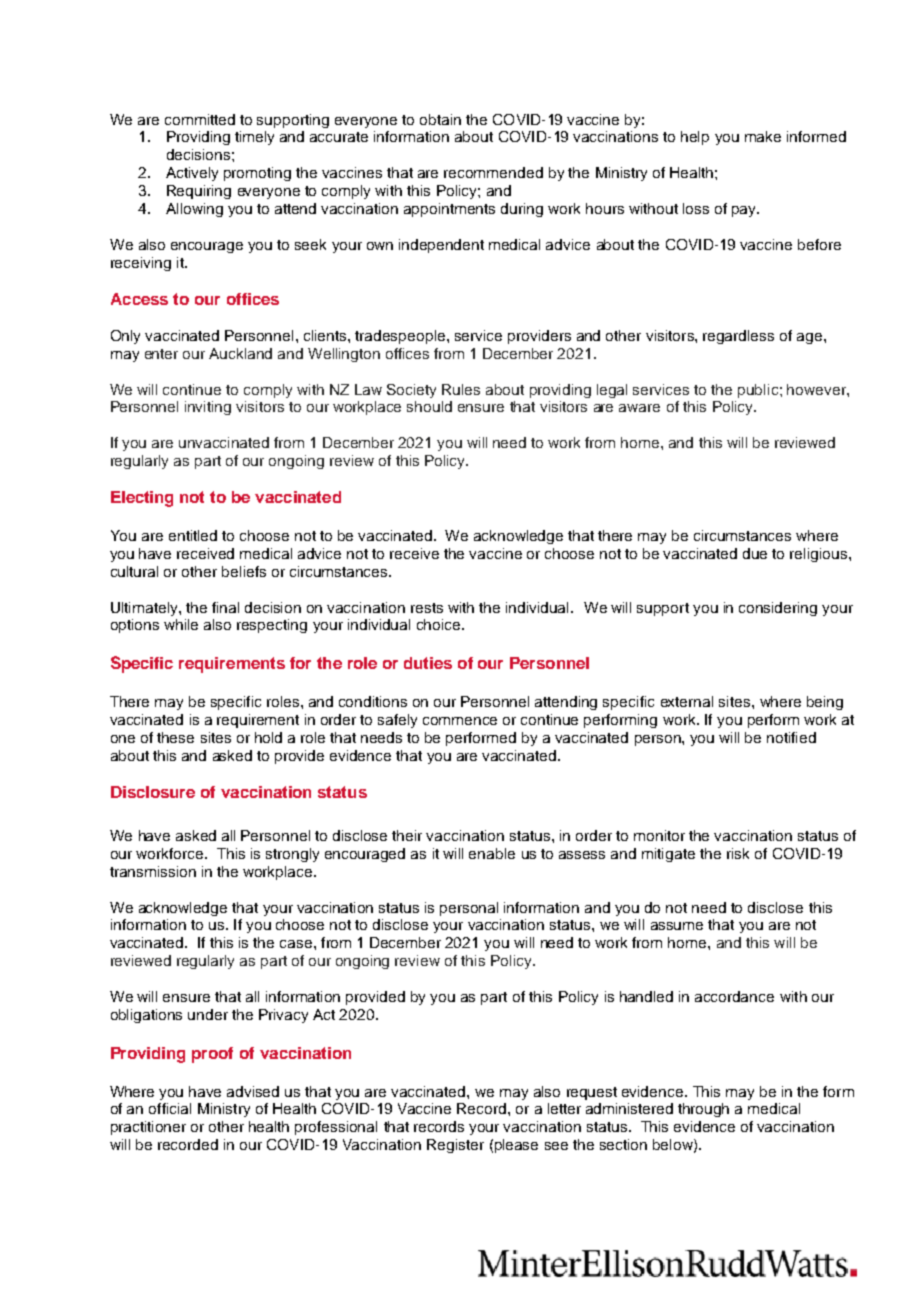  What do you see at coordinates (493, 172) in the page?
I see `recommended` at bounding box center [493, 172].
